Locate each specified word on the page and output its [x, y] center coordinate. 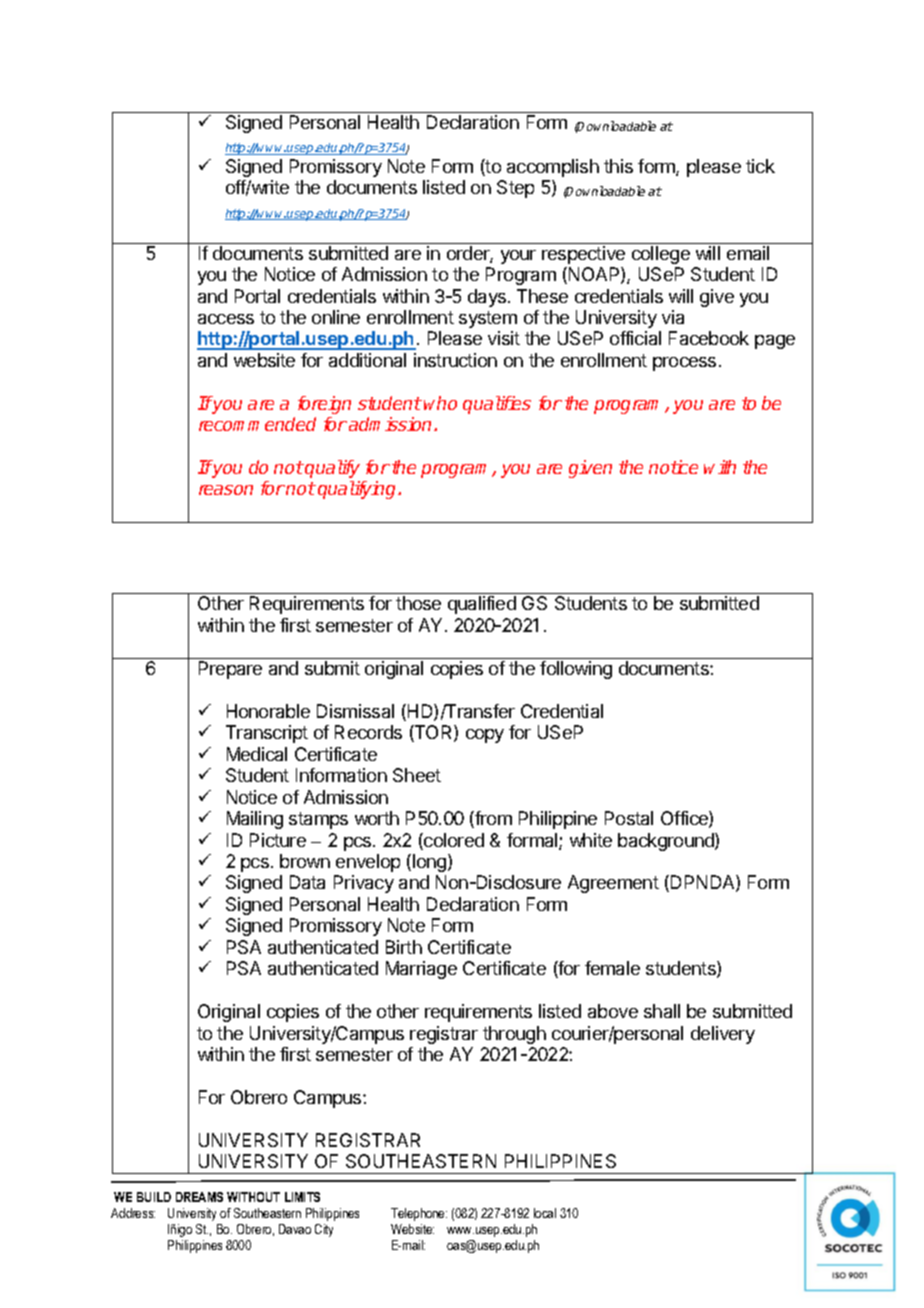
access [226, 319]
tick [760, 166]
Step [515, 189]
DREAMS [199, 1197]
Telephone [419, 1214]
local [545, 1213]
